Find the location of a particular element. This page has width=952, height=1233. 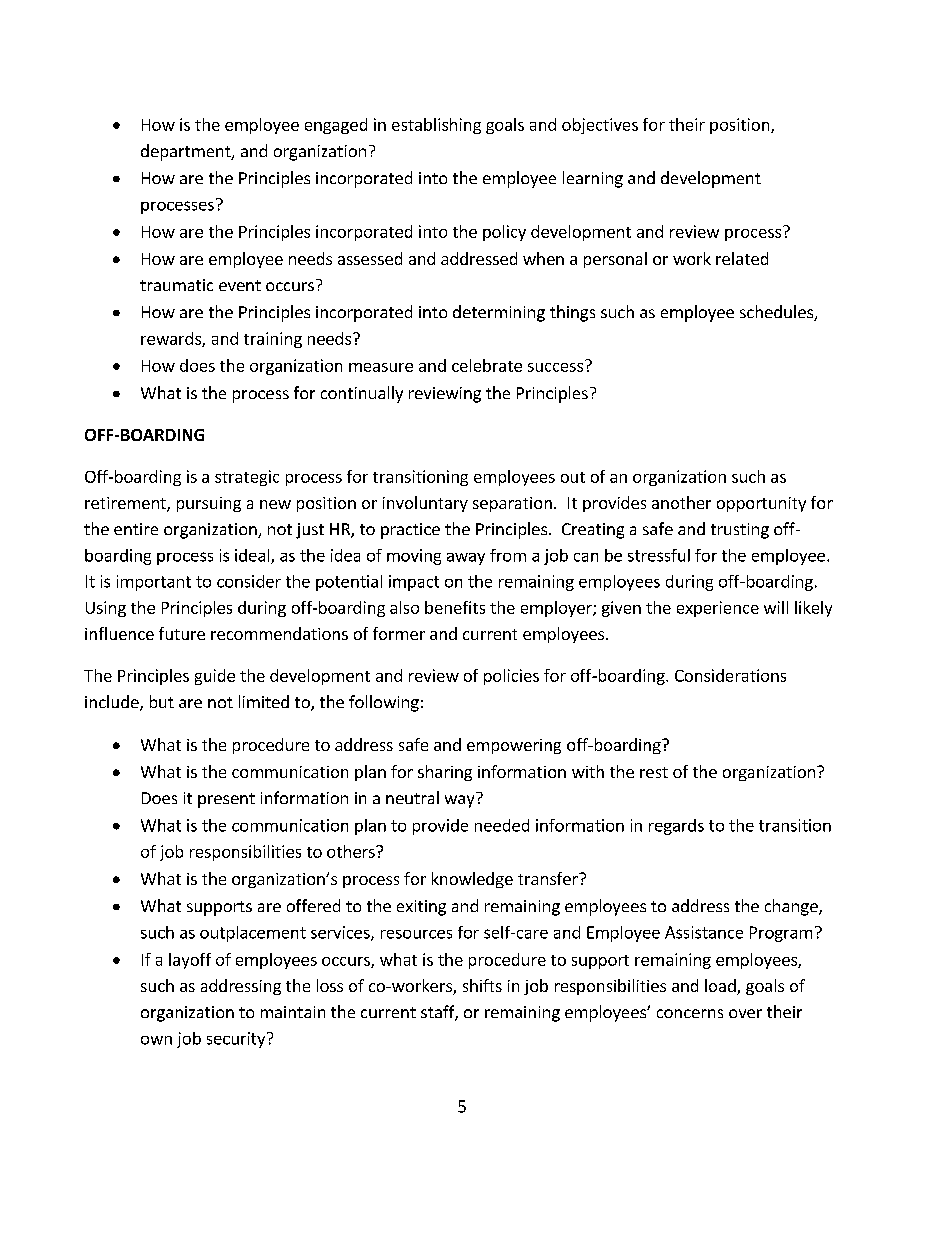

objectives is located at coordinates (600, 126).
